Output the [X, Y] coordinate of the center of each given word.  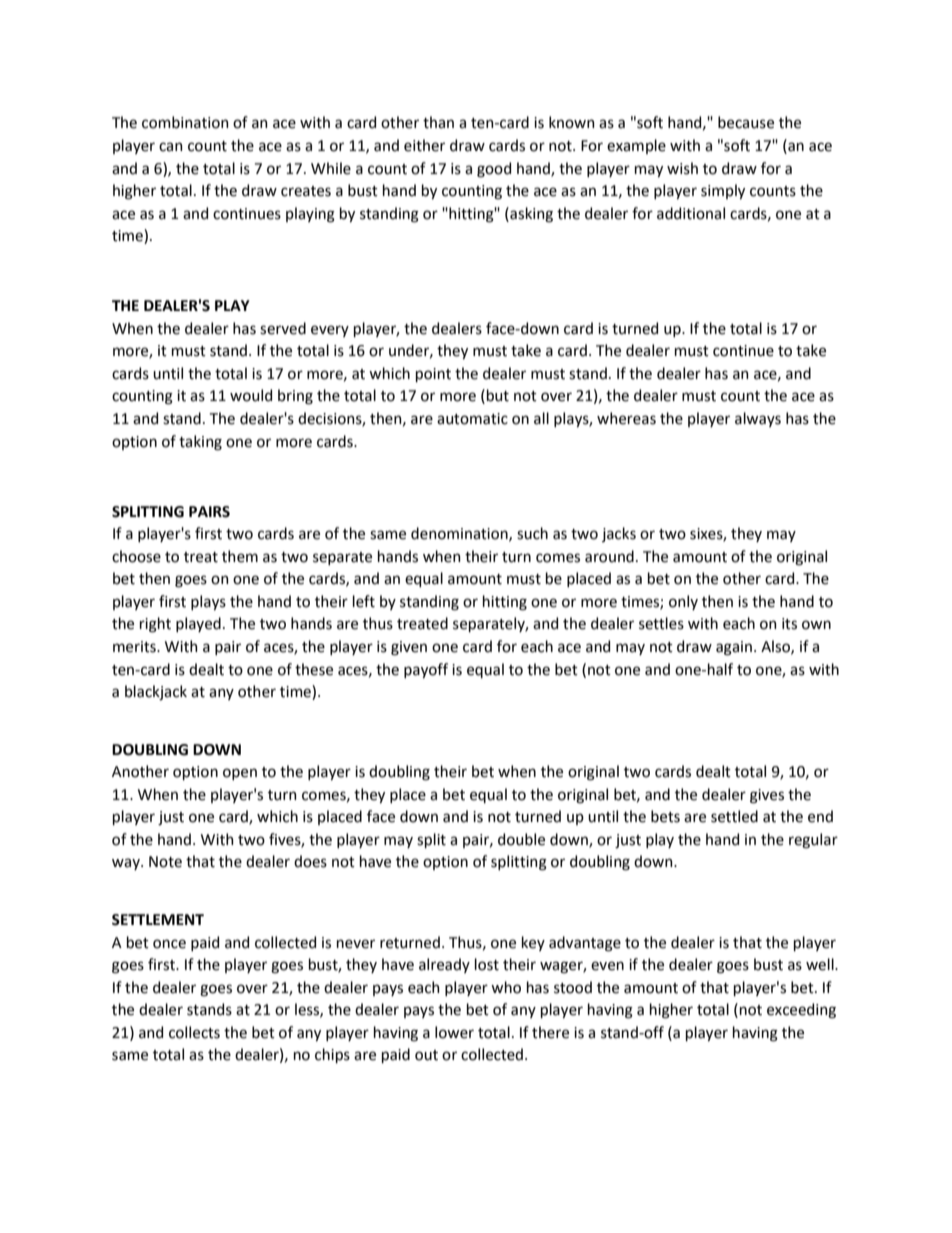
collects [194, 1032]
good [494, 170]
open [240, 774]
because [746, 122]
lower [454, 1032]
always [758, 419]
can [171, 147]
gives [767, 796]
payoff [426, 670]
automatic [472, 419]
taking [200, 443]
